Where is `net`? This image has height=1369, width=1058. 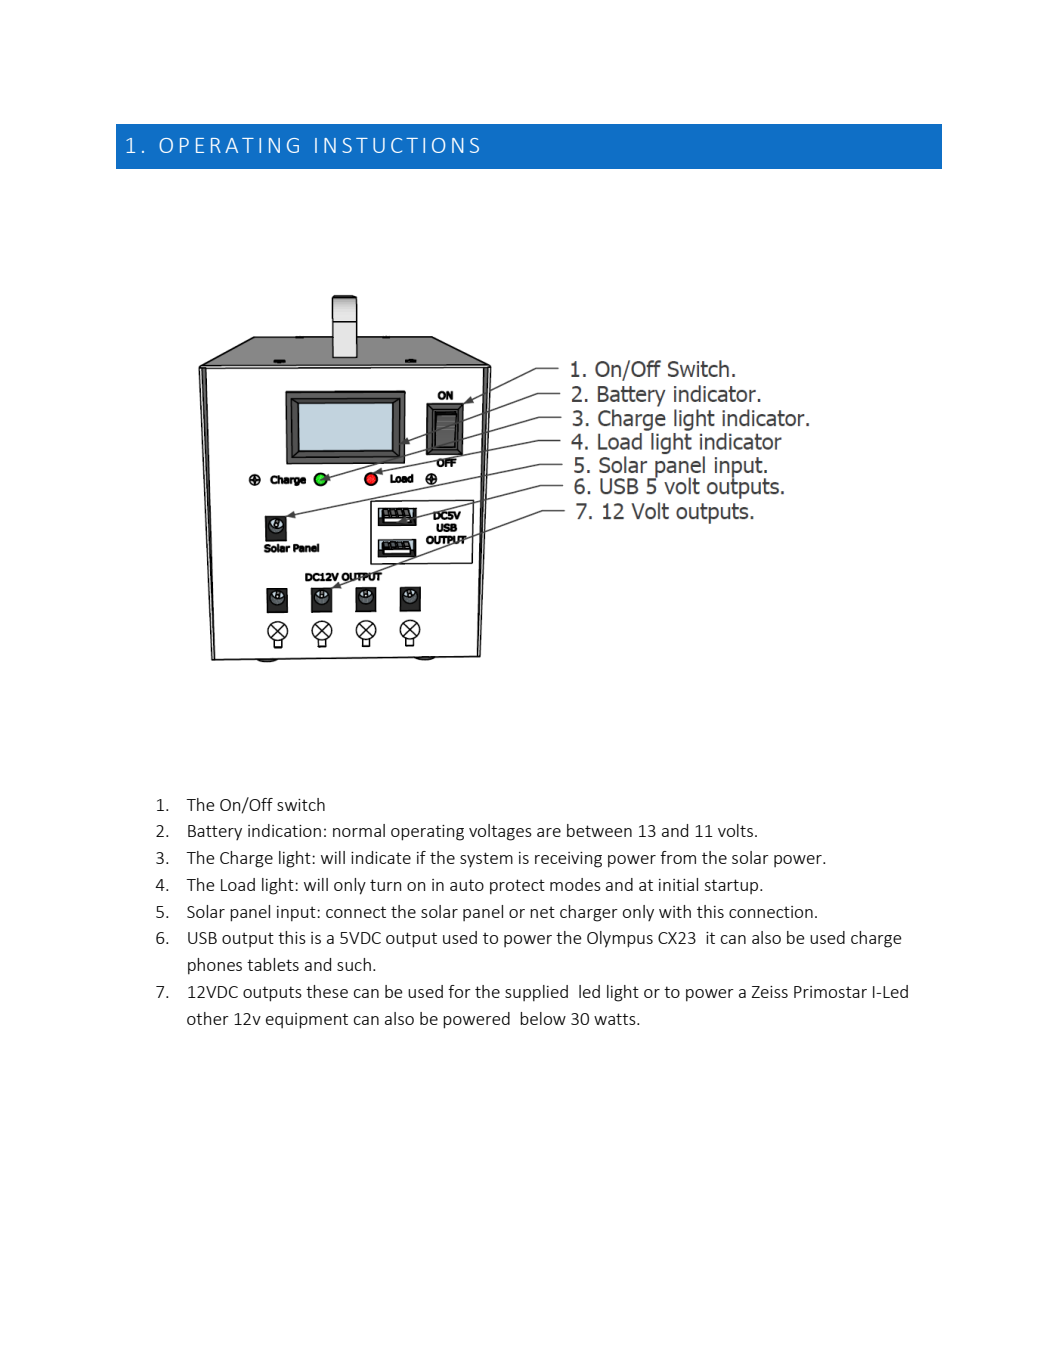
net is located at coordinates (542, 912).
